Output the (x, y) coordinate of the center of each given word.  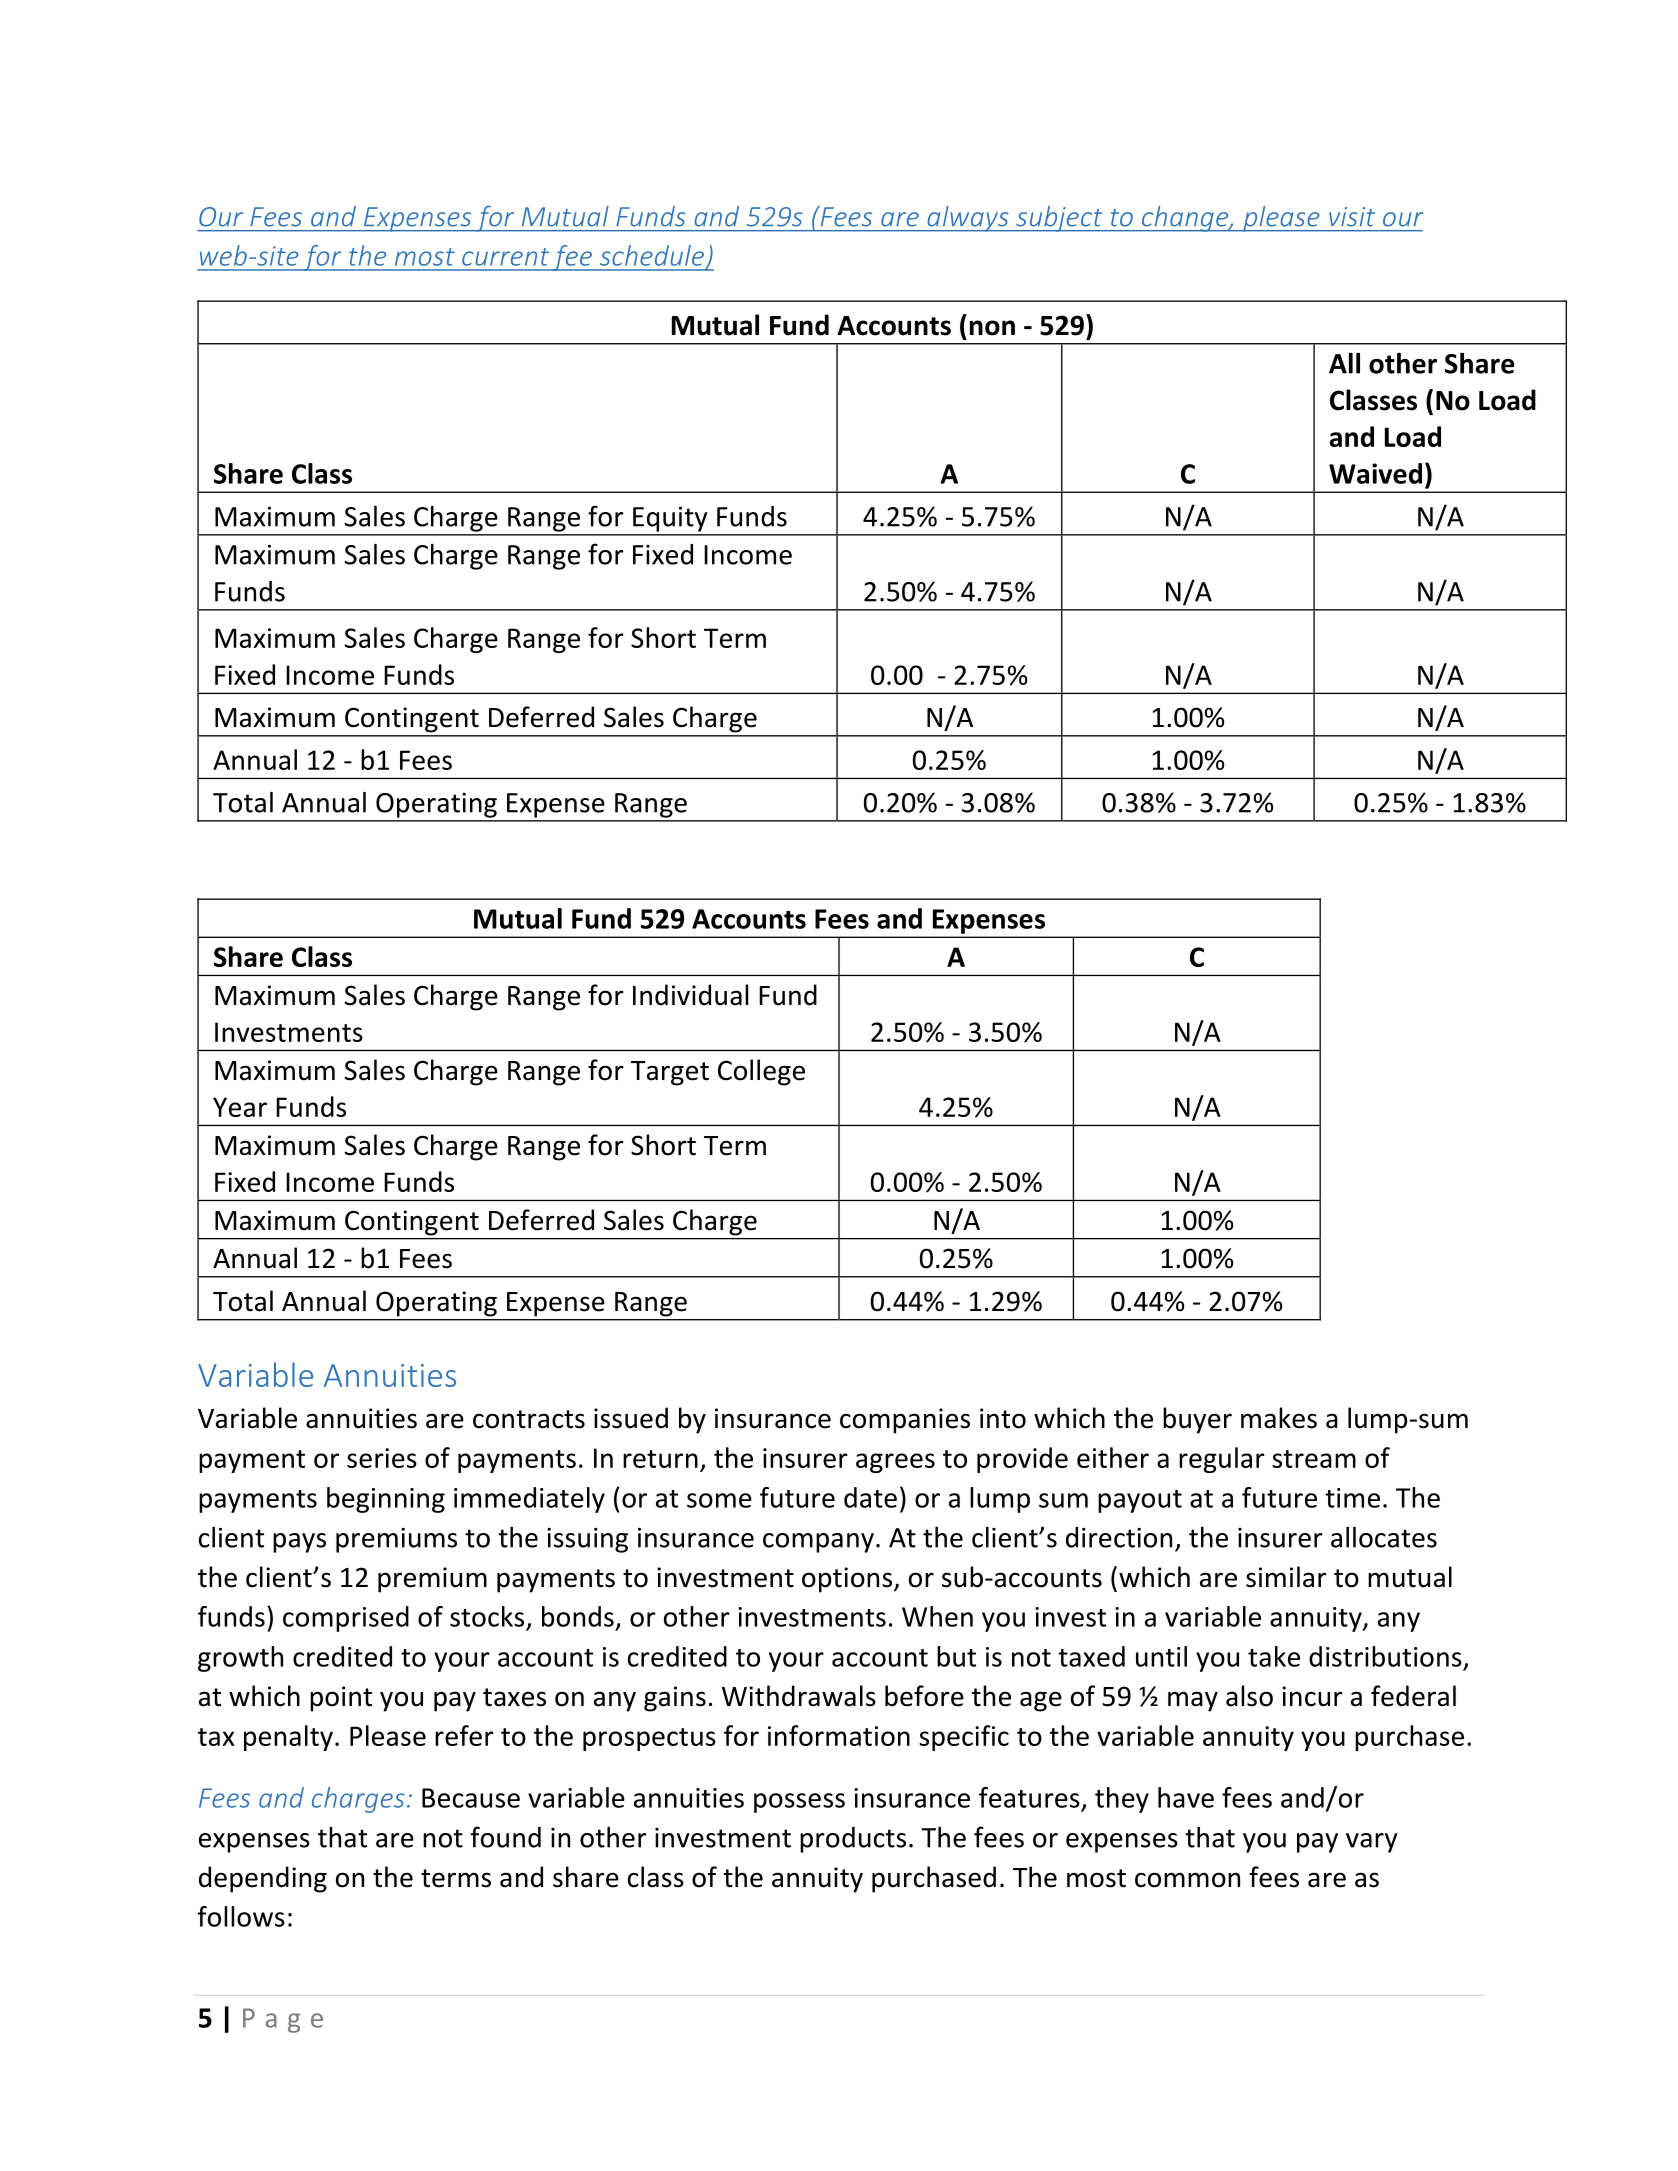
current (505, 257)
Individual (690, 995)
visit (1352, 217)
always (968, 219)
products (853, 1840)
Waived (1375, 473)
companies (905, 1421)
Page (283, 2020)
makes (1279, 1418)
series (382, 1458)
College (761, 1072)
